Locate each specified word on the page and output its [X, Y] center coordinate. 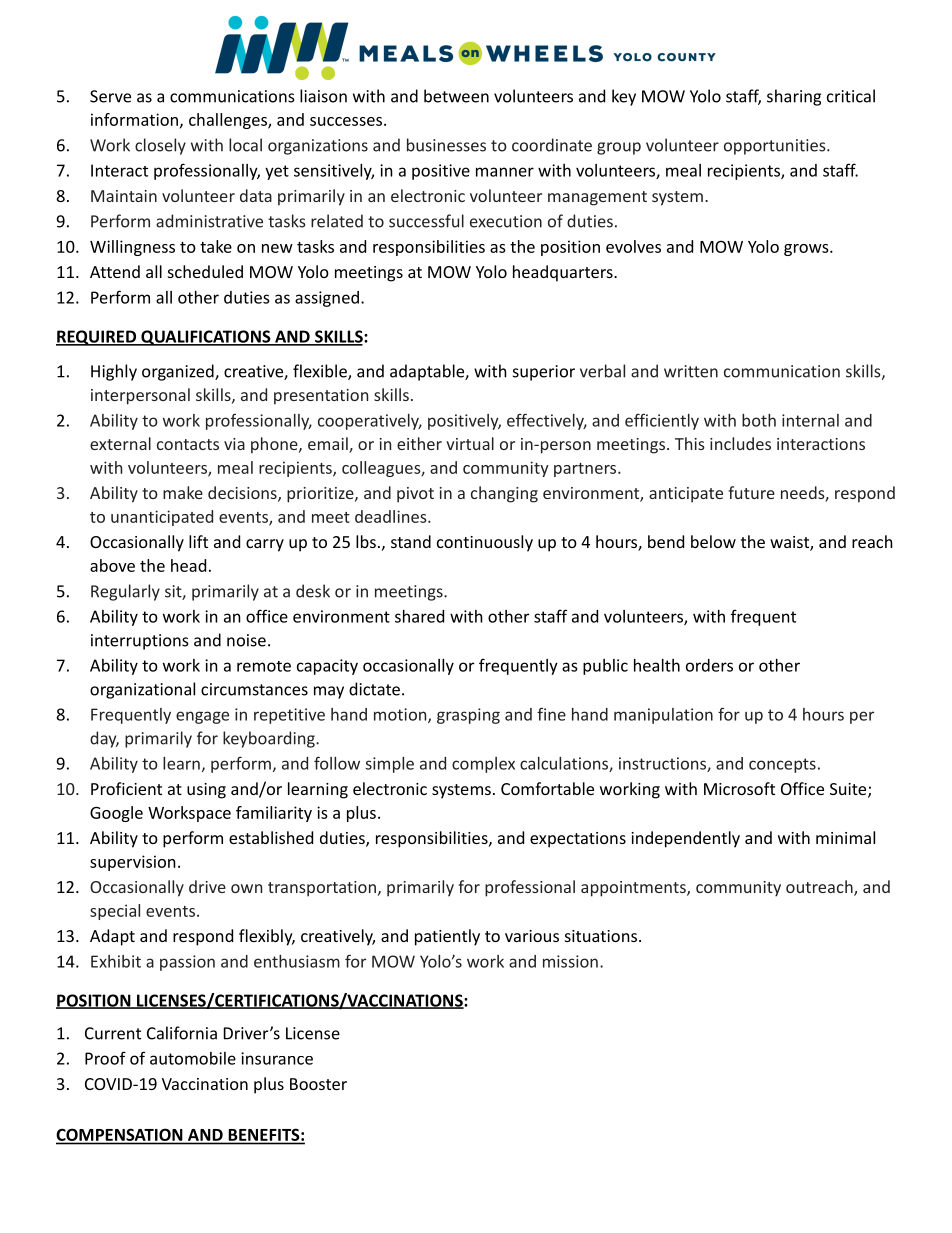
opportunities [776, 147]
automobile [193, 1058]
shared [419, 616]
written [691, 371]
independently [685, 839]
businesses [446, 145]
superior [544, 373]
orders [709, 665]
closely [160, 146]
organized [179, 372]
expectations [578, 840]
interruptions [140, 642]
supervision [133, 863]
